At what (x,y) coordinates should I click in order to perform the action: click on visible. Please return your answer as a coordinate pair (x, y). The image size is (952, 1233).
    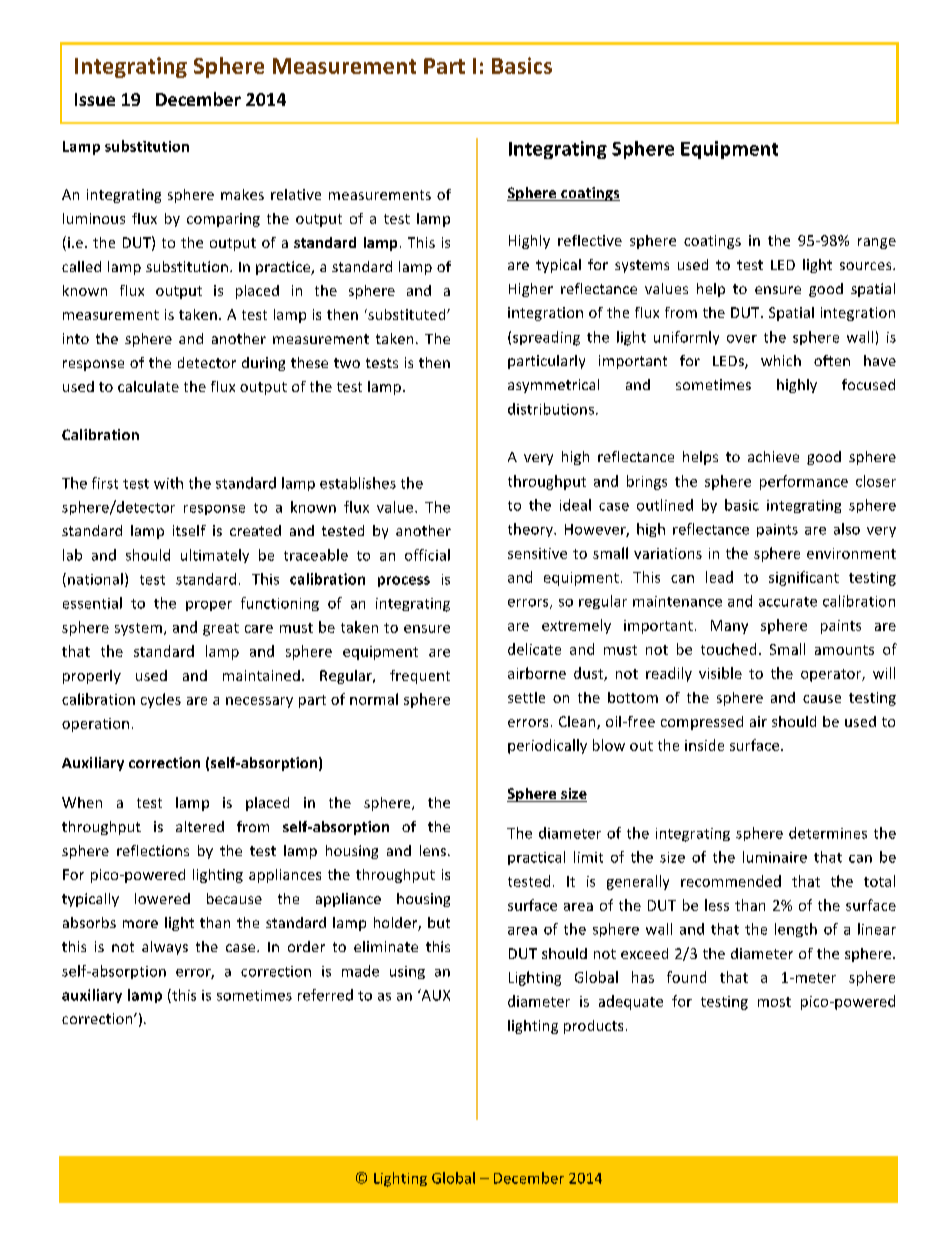
    Looking at the image, I should click on (720, 673).
